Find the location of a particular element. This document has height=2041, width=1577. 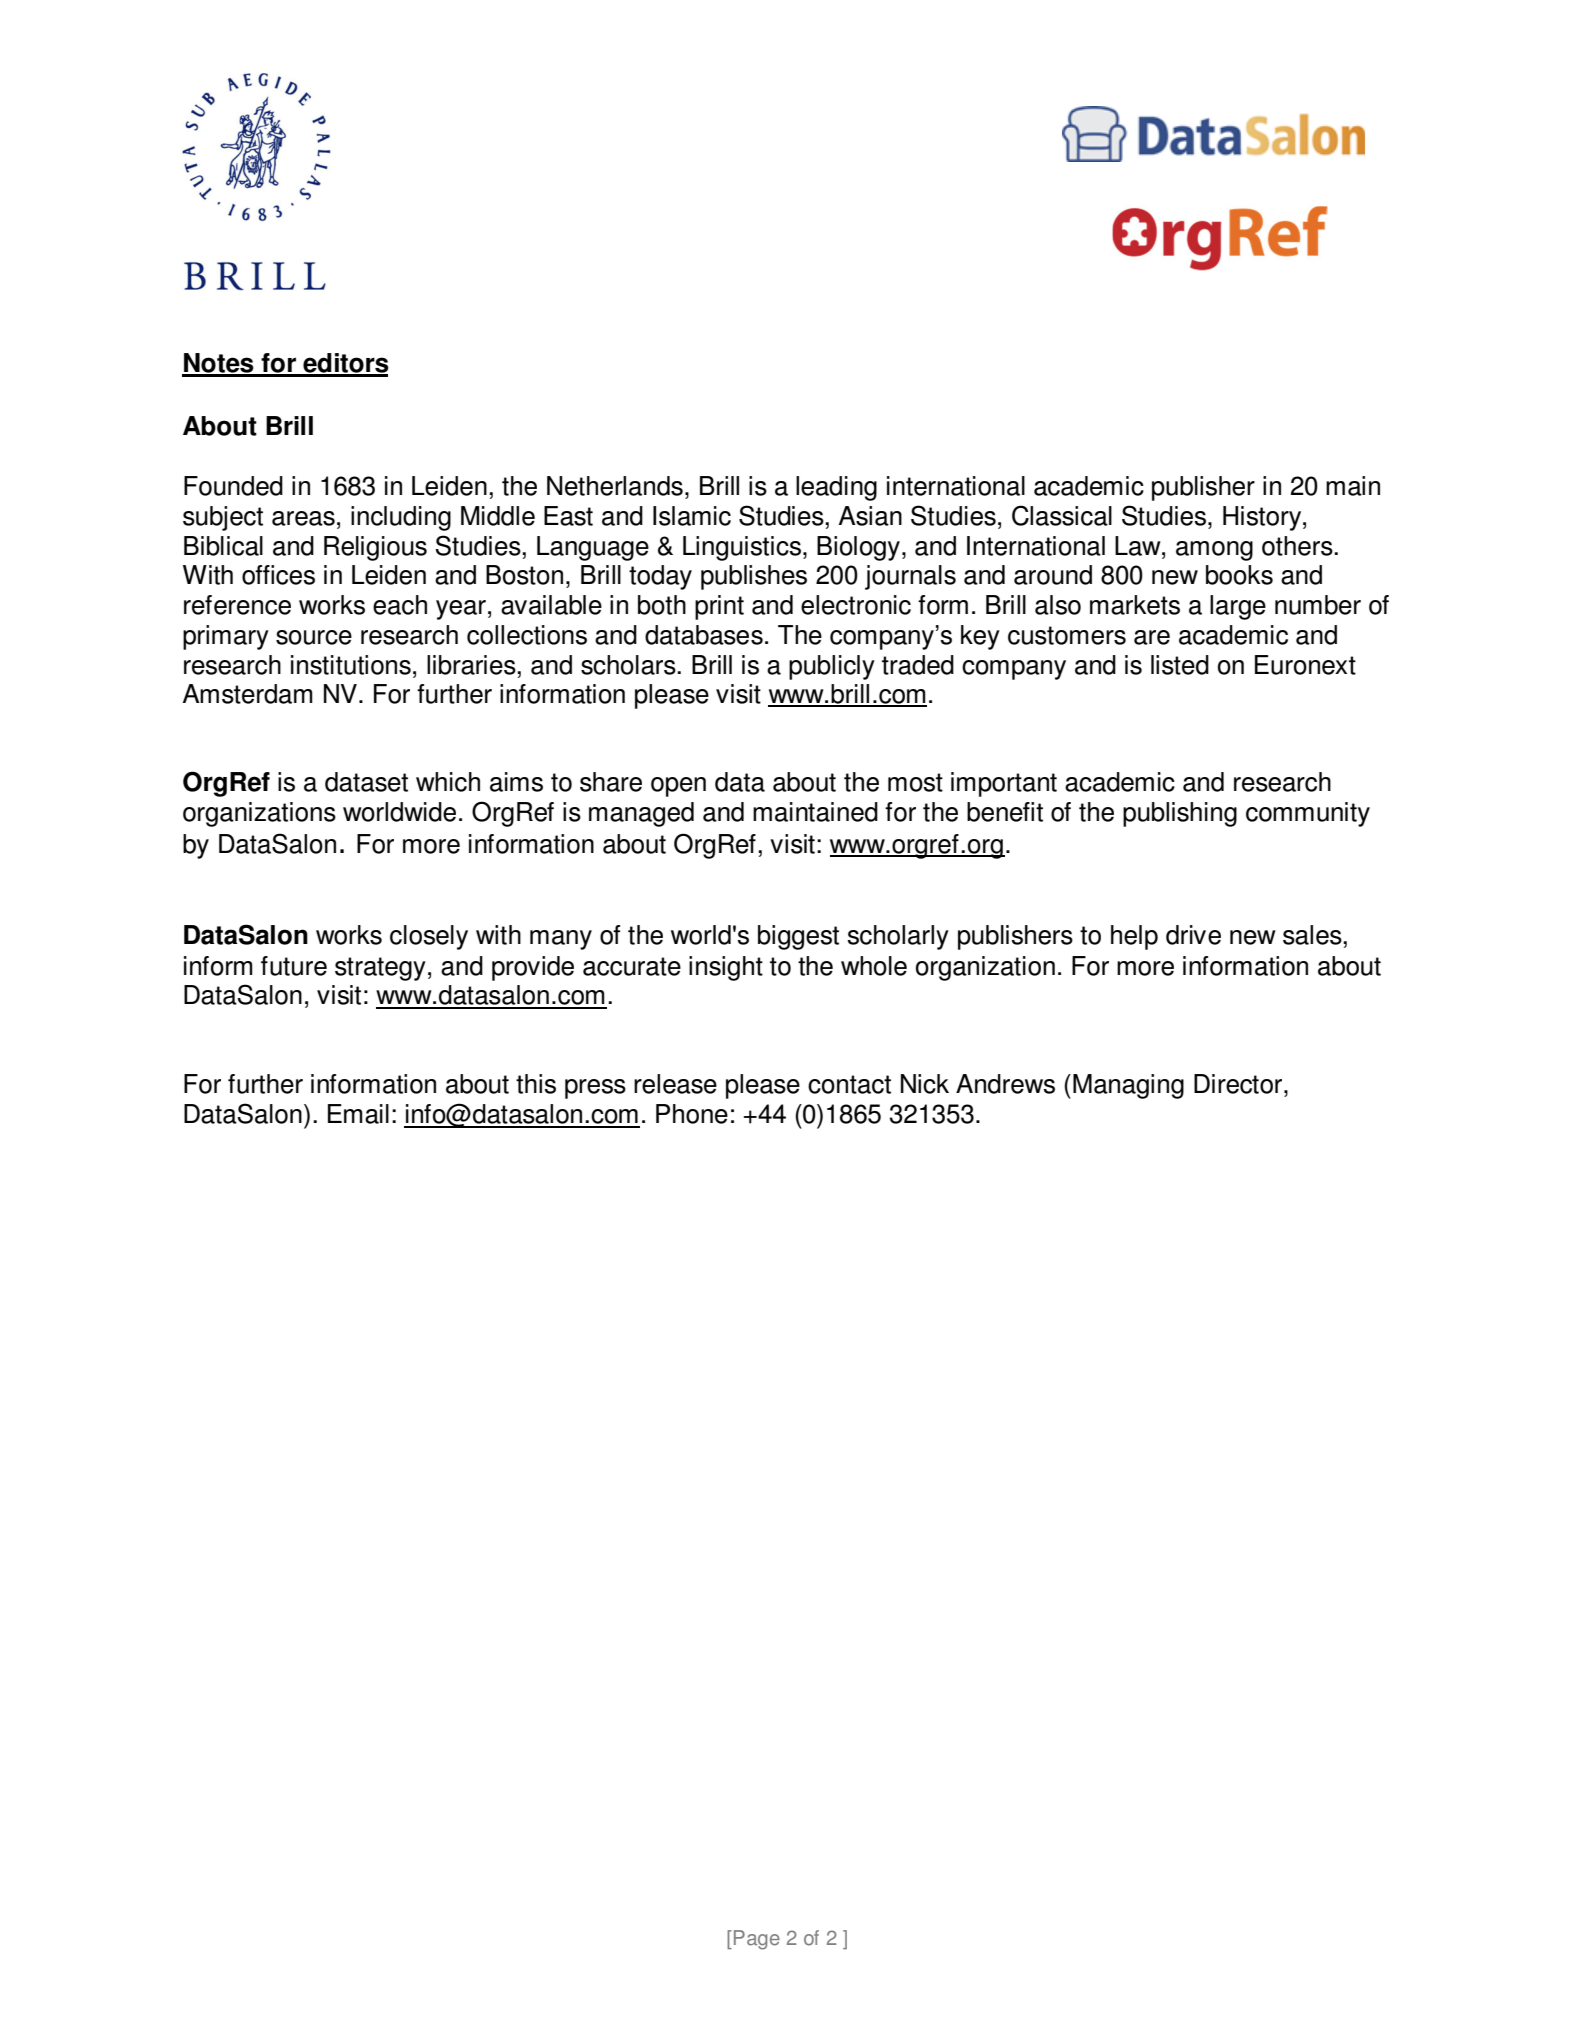

Managing is located at coordinates (1128, 1086).
